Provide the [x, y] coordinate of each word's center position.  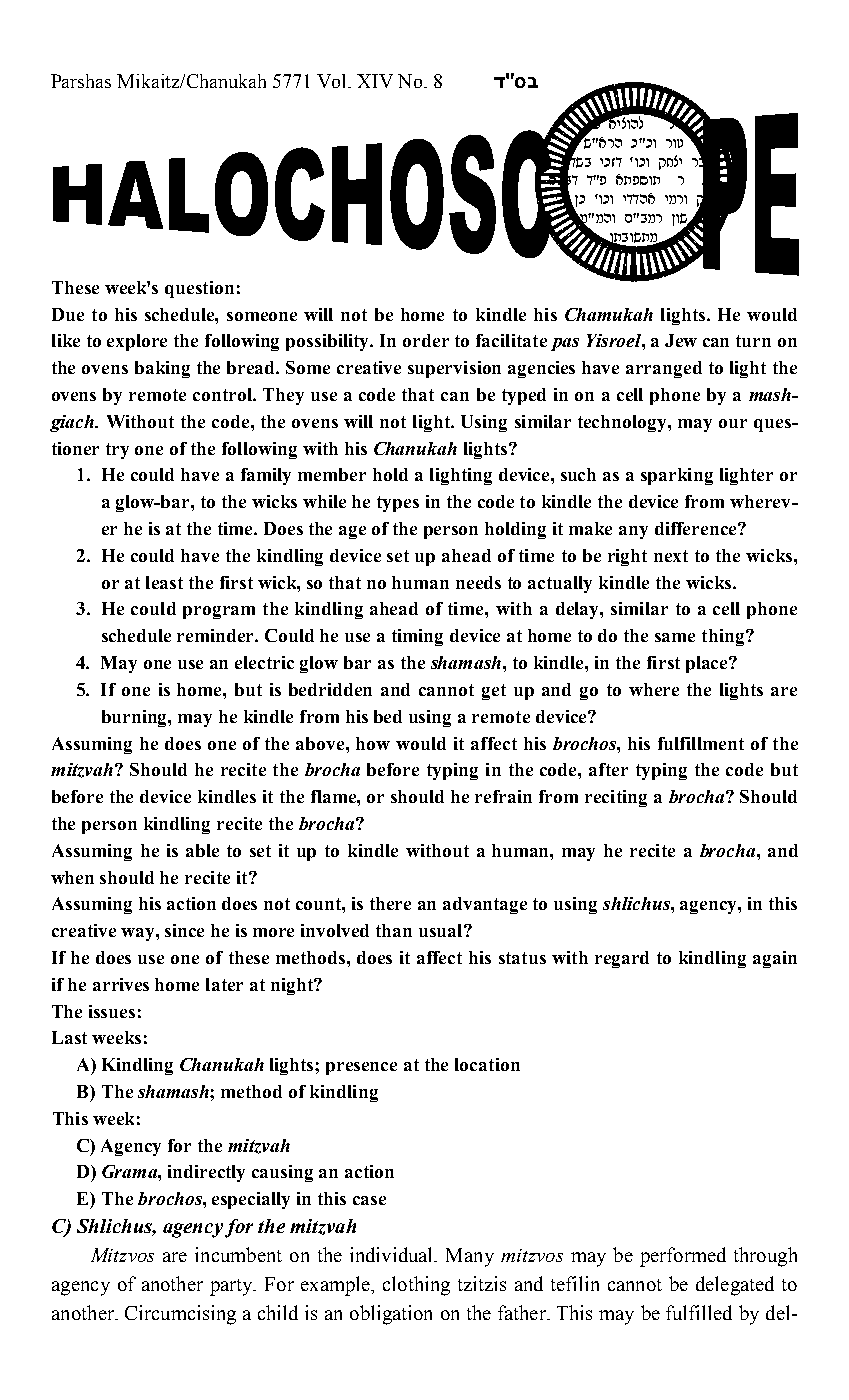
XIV [375, 81]
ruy [674, 143]
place [708, 664]
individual [393, 1254]
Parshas [81, 81]
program [219, 612]
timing [417, 637]
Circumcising [180, 1315]
